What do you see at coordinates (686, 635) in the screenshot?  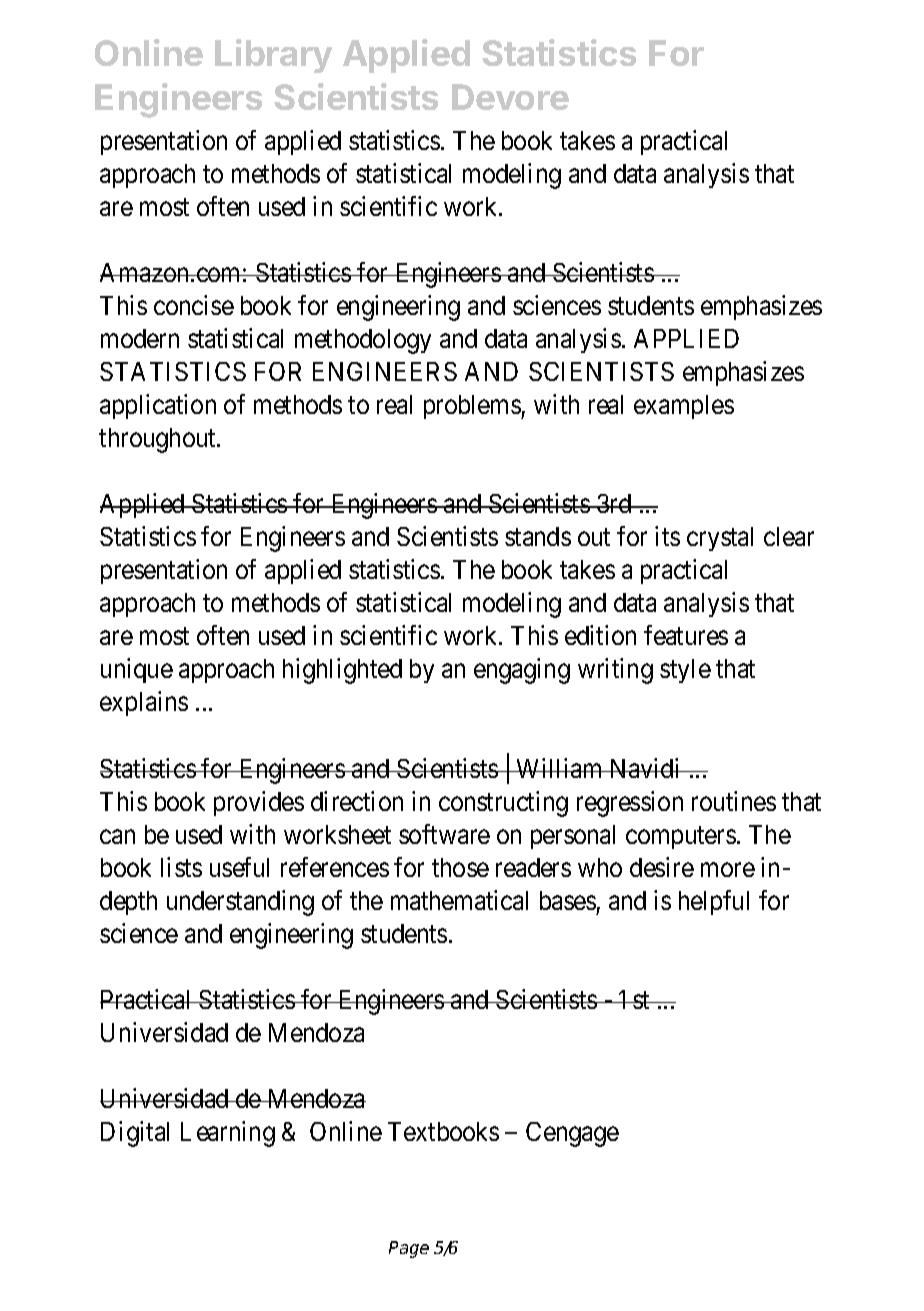 I see `features` at bounding box center [686, 635].
